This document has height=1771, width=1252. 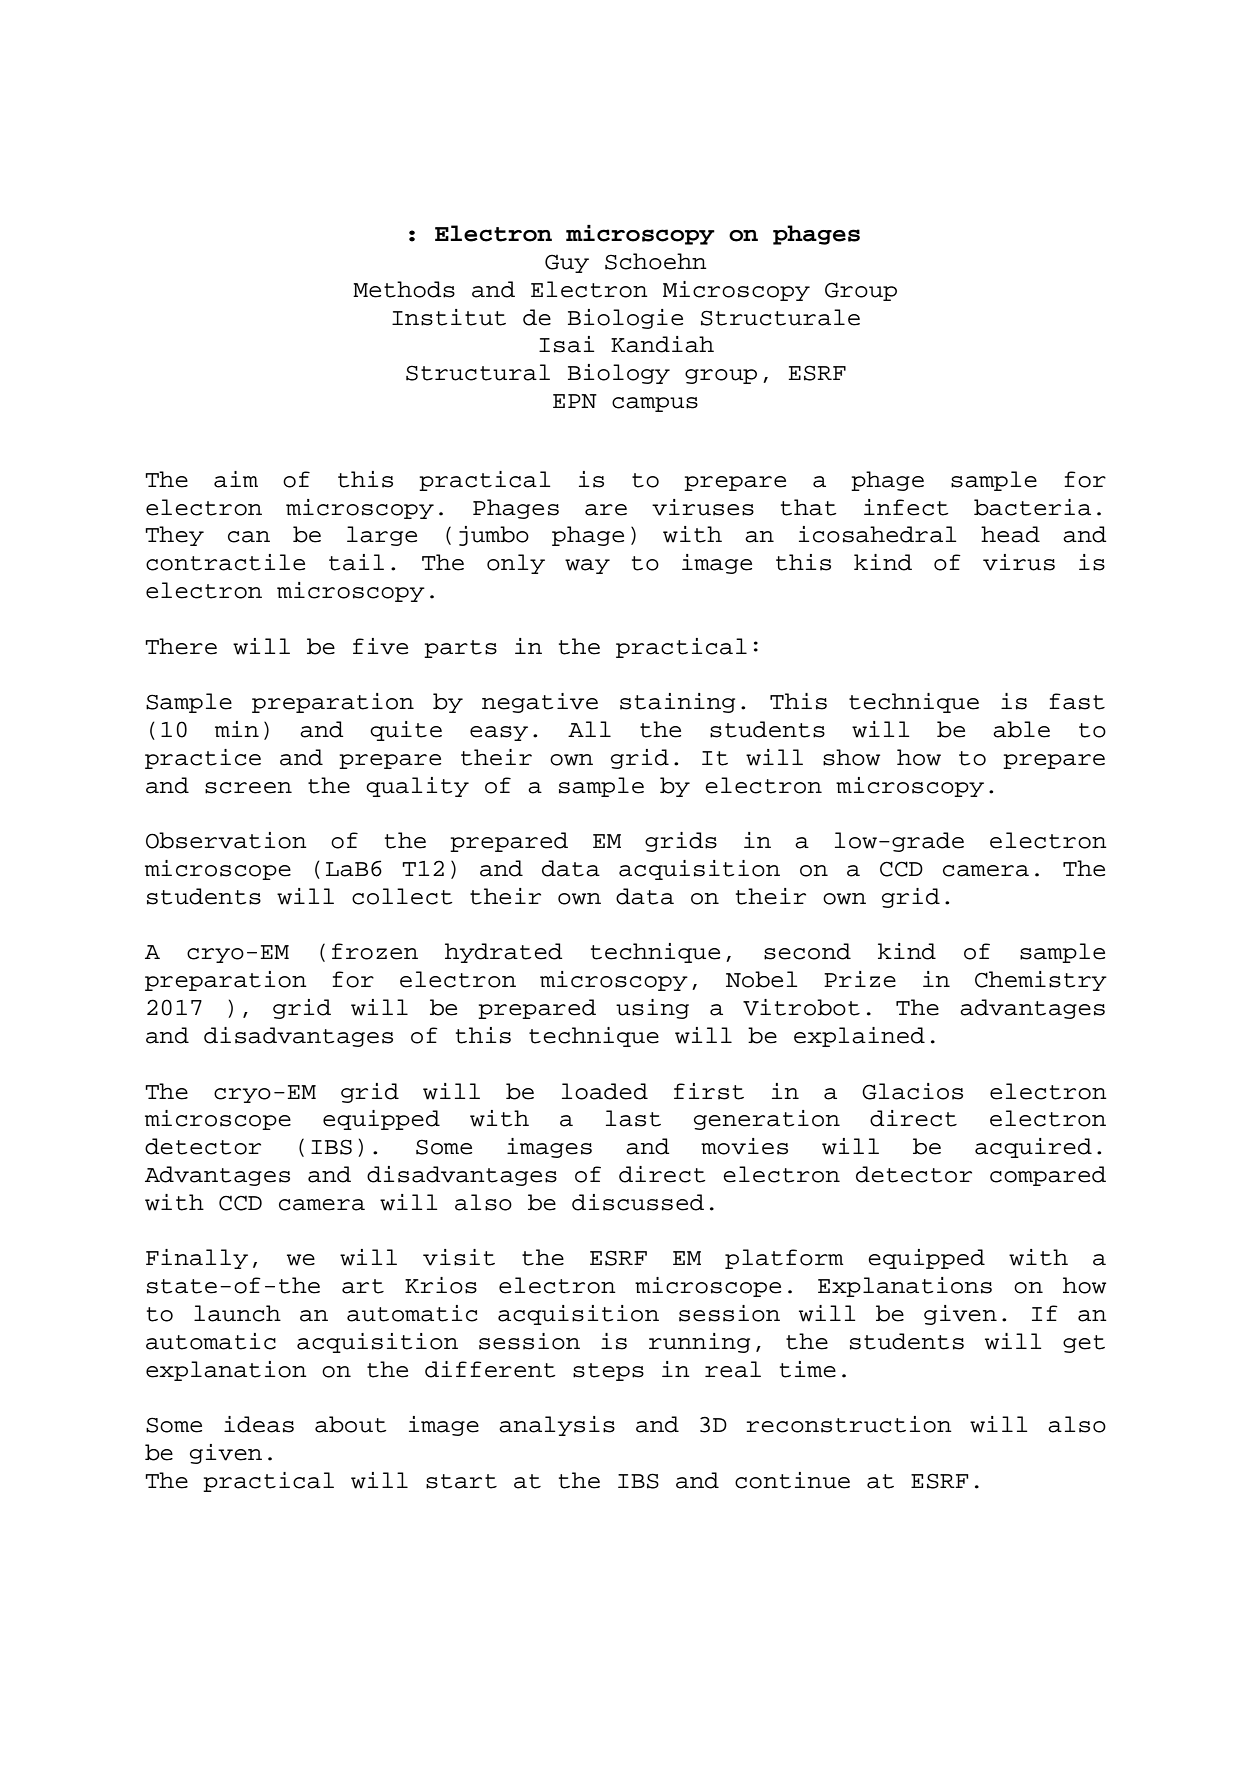 I want to click on analysis, so click(x=557, y=1426).
